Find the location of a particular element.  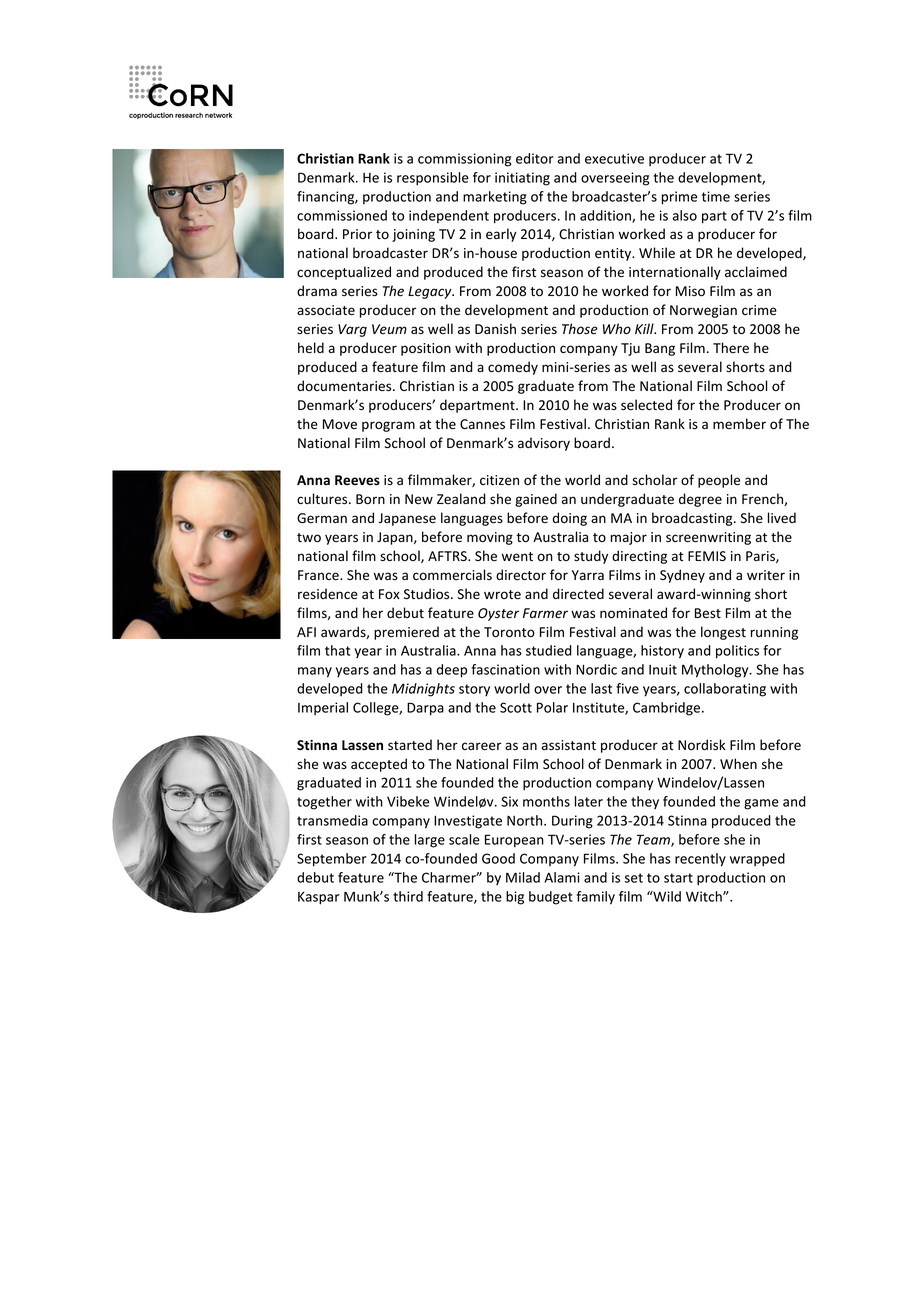

recently is located at coordinates (700, 860).
